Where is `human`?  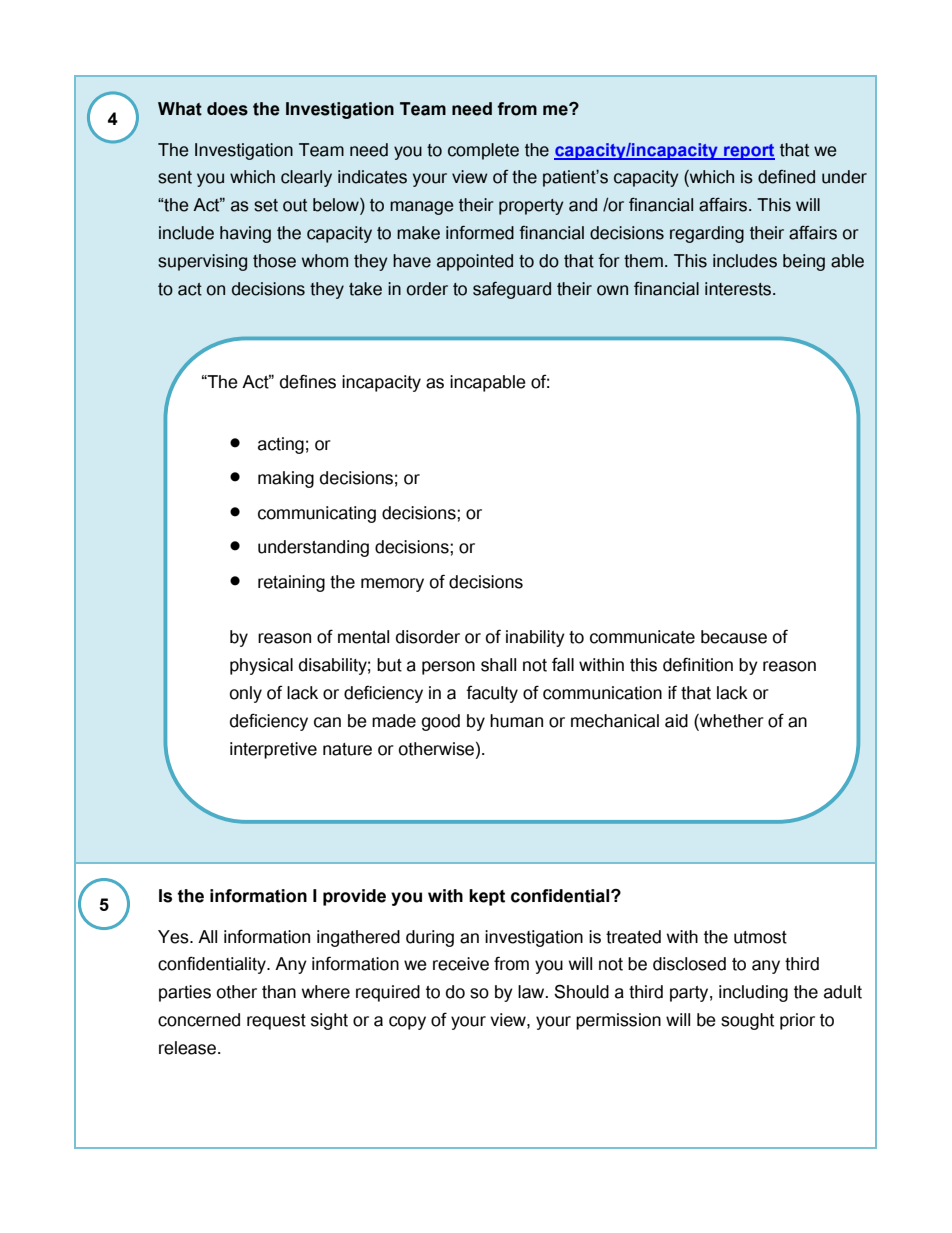
human is located at coordinates (516, 721).
